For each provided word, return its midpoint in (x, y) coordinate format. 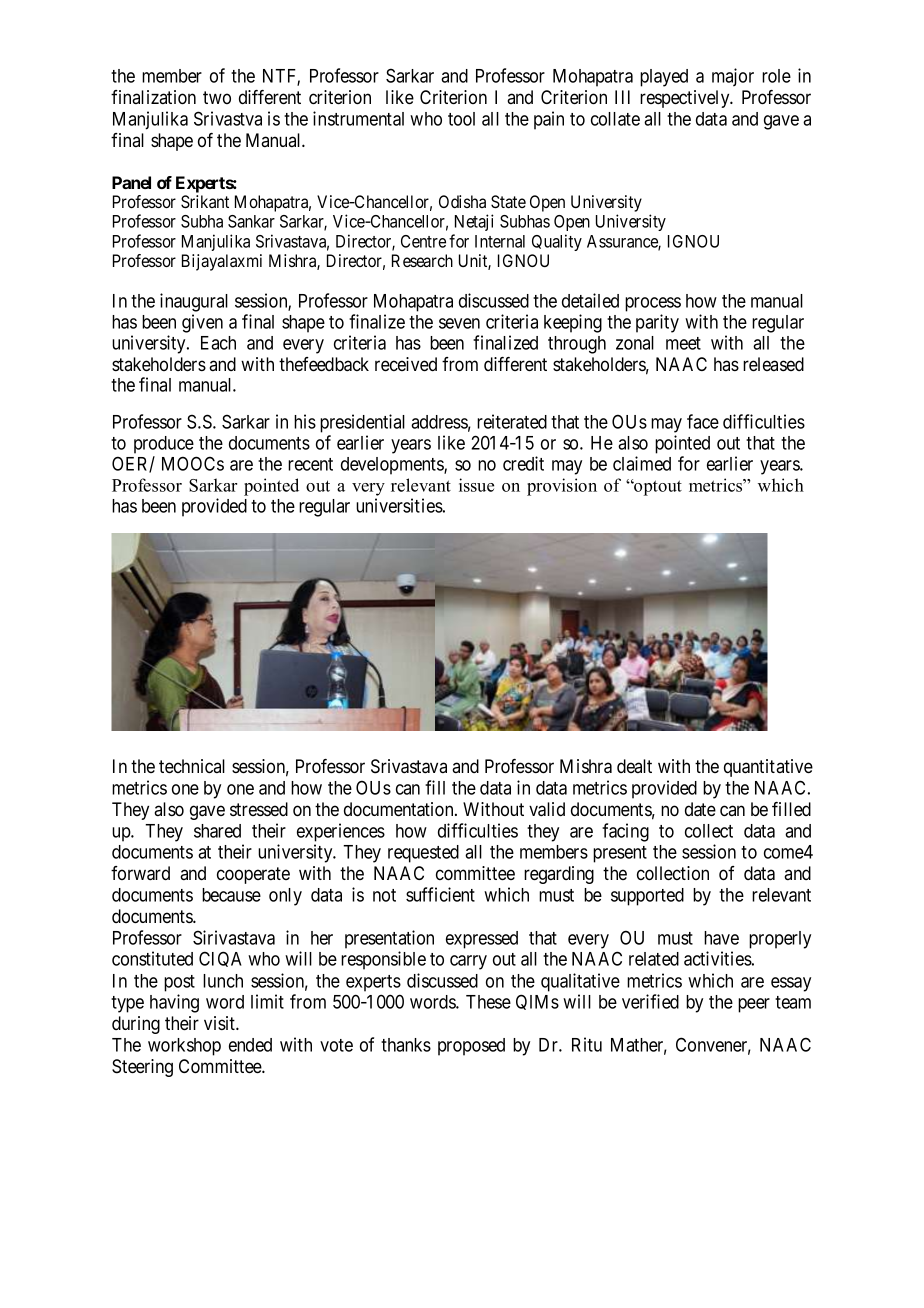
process (653, 304)
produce (164, 445)
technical (192, 766)
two (217, 97)
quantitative (768, 768)
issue (476, 485)
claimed (642, 463)
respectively (686, 99)
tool (461, 119)
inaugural (194, 302)
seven (459, 323)
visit (220, 1023)
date (700, 809)
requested (423, 854)
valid (547, 809)
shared (217, 831)
